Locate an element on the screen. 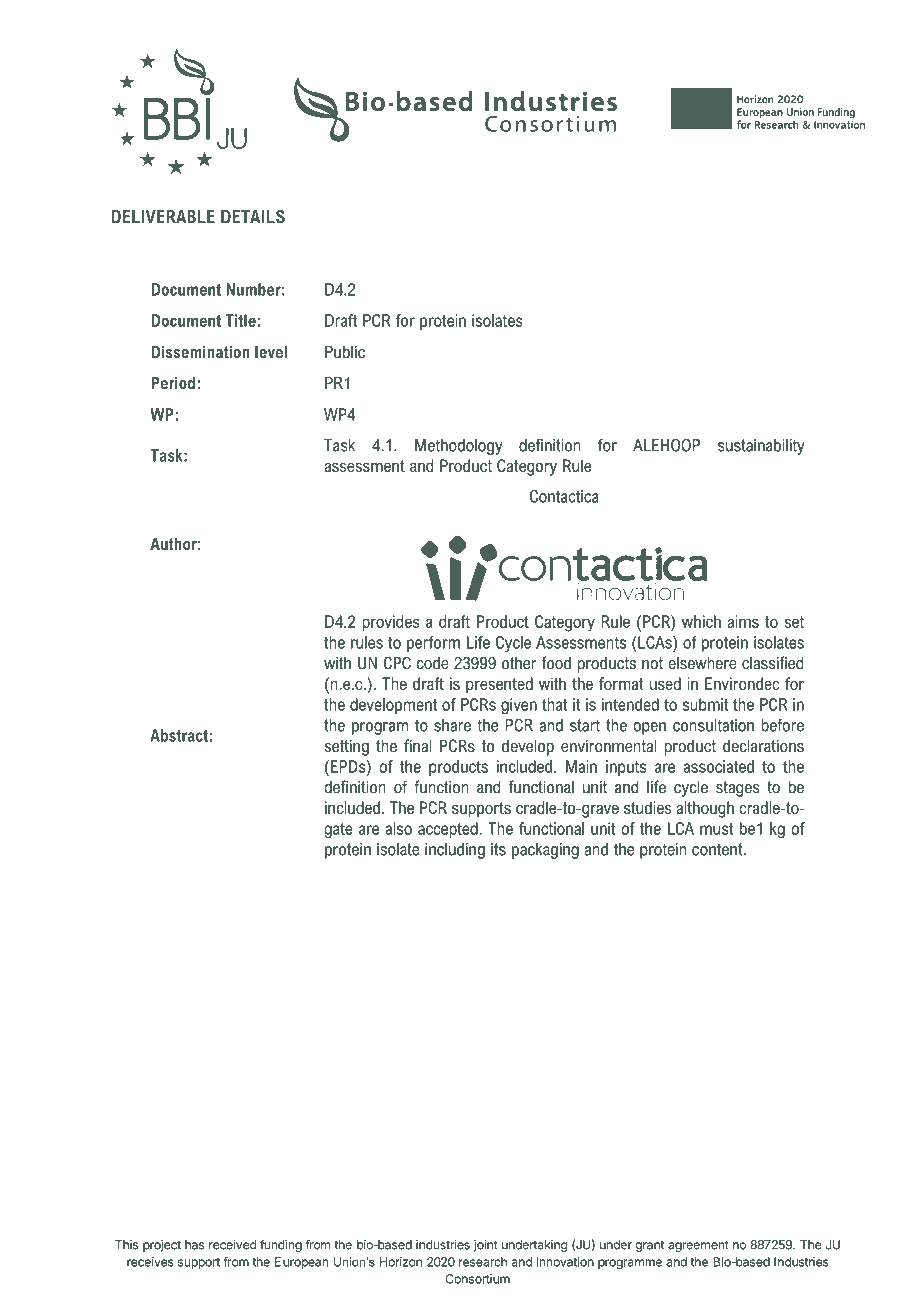 The image size is (924, 1308). associated is located at coordinates (719, 766).
